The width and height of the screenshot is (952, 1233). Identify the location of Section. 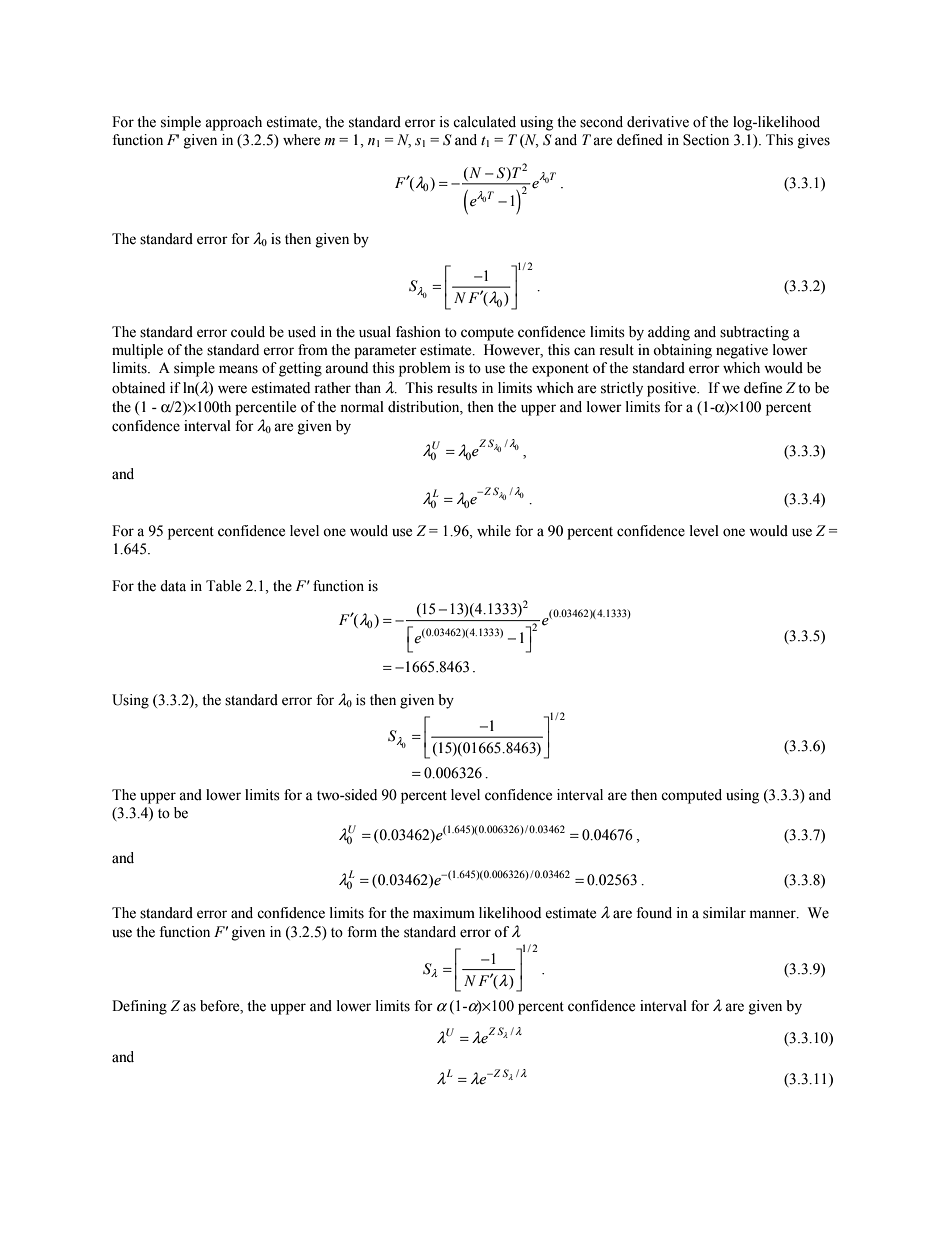
(706, 140).
